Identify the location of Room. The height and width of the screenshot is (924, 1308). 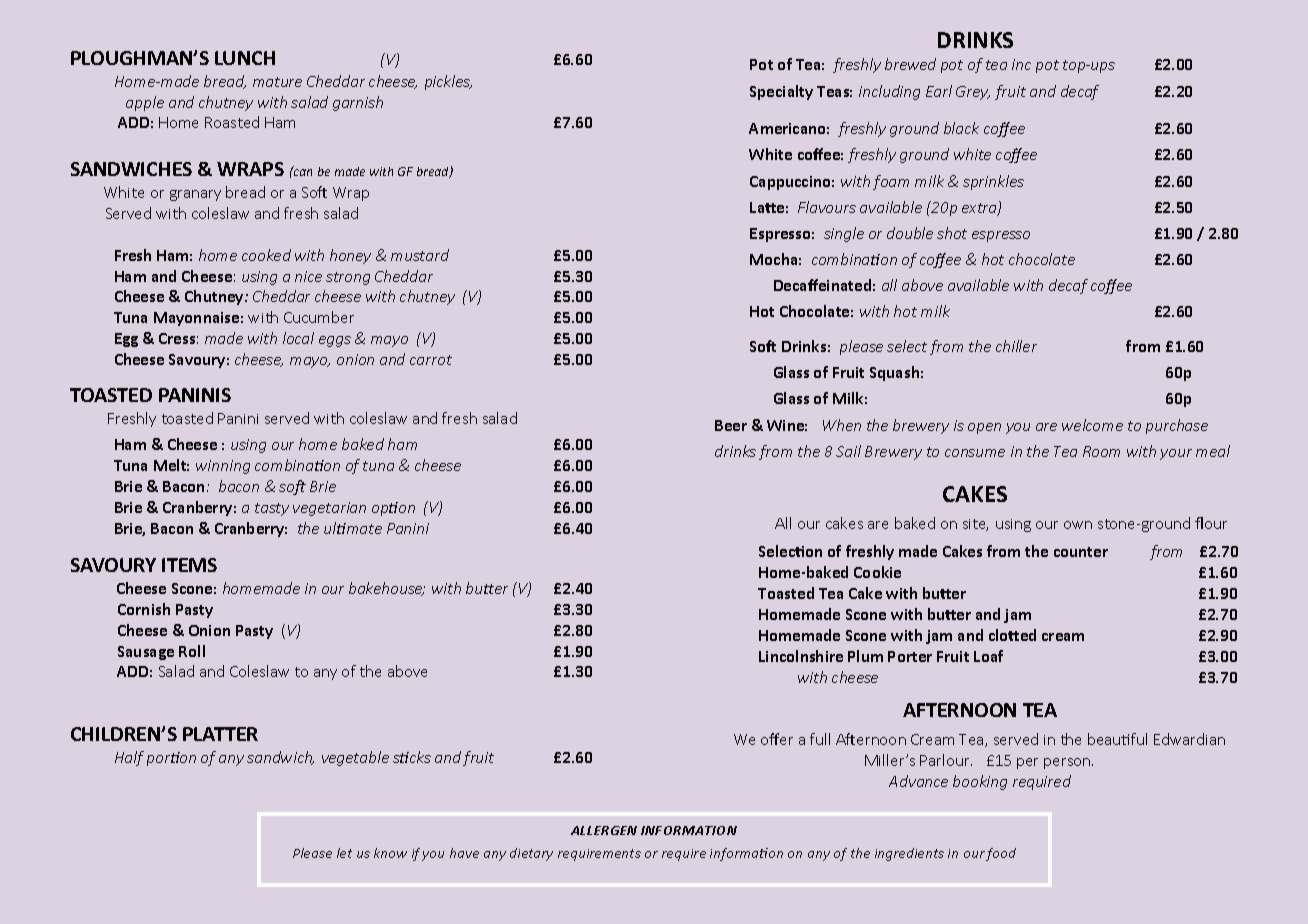
(1101, 451).
